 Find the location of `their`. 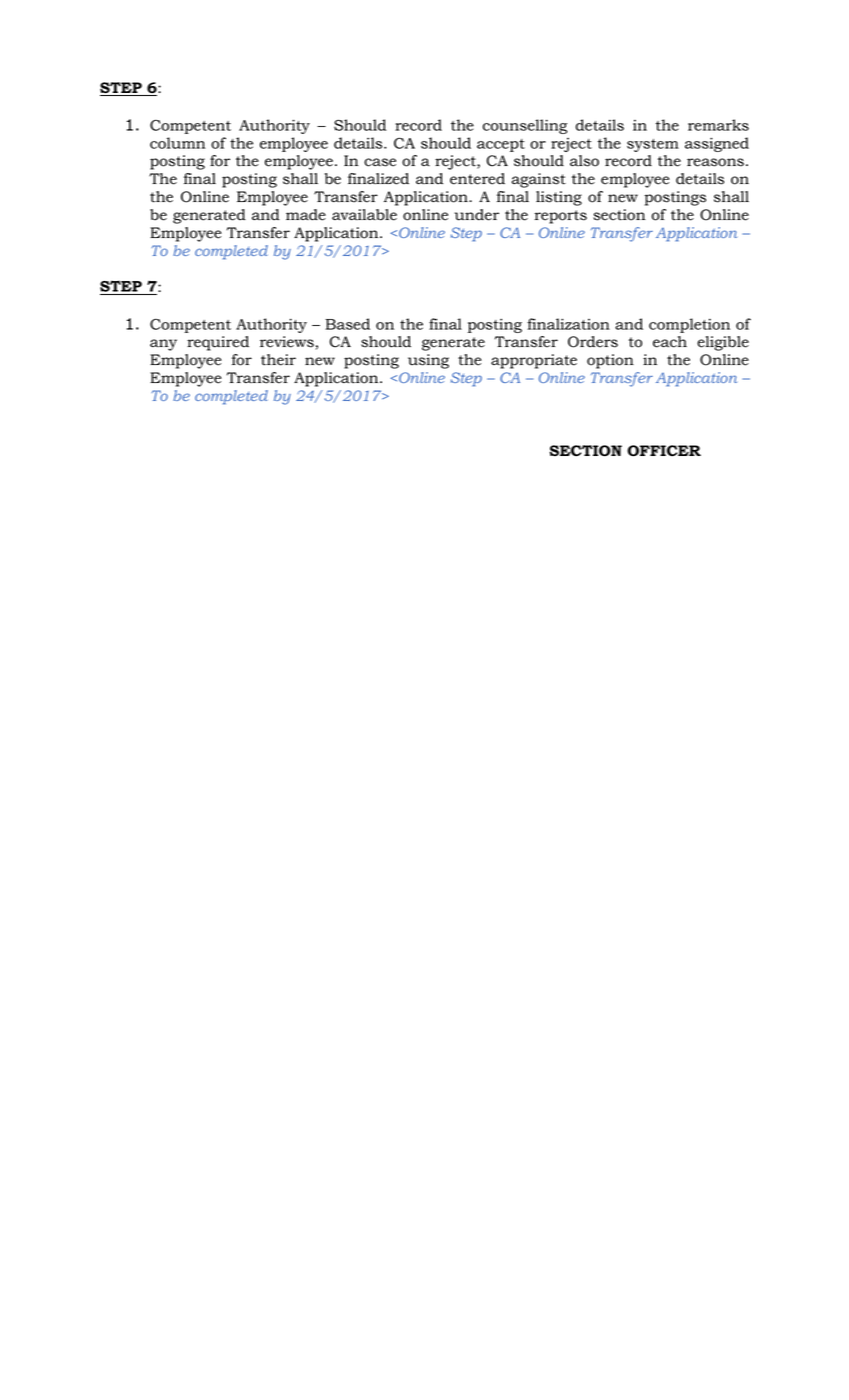

their is located at coordinates (278, 360).
